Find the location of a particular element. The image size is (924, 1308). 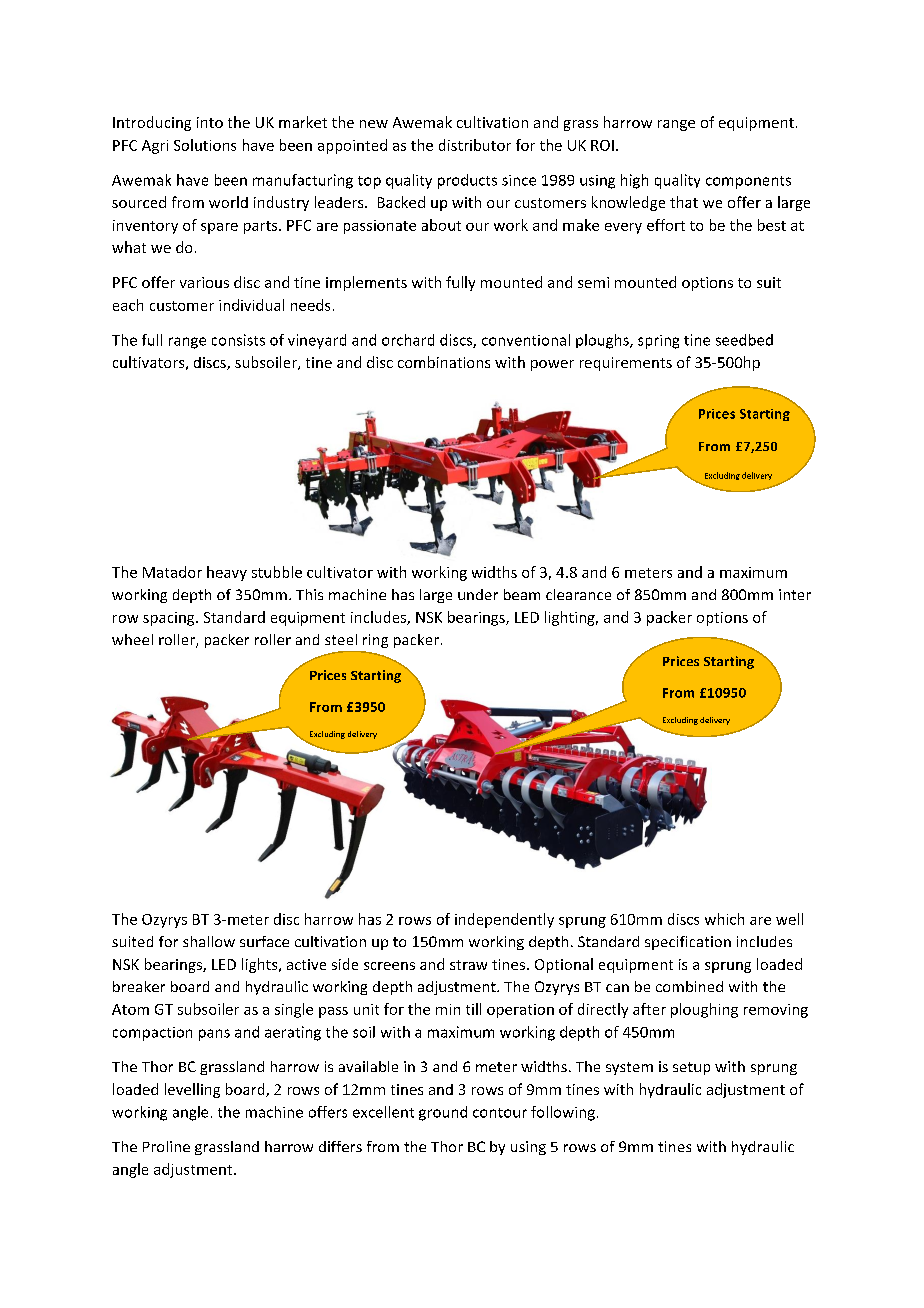

combinations is located at coordinates (444, 362).
